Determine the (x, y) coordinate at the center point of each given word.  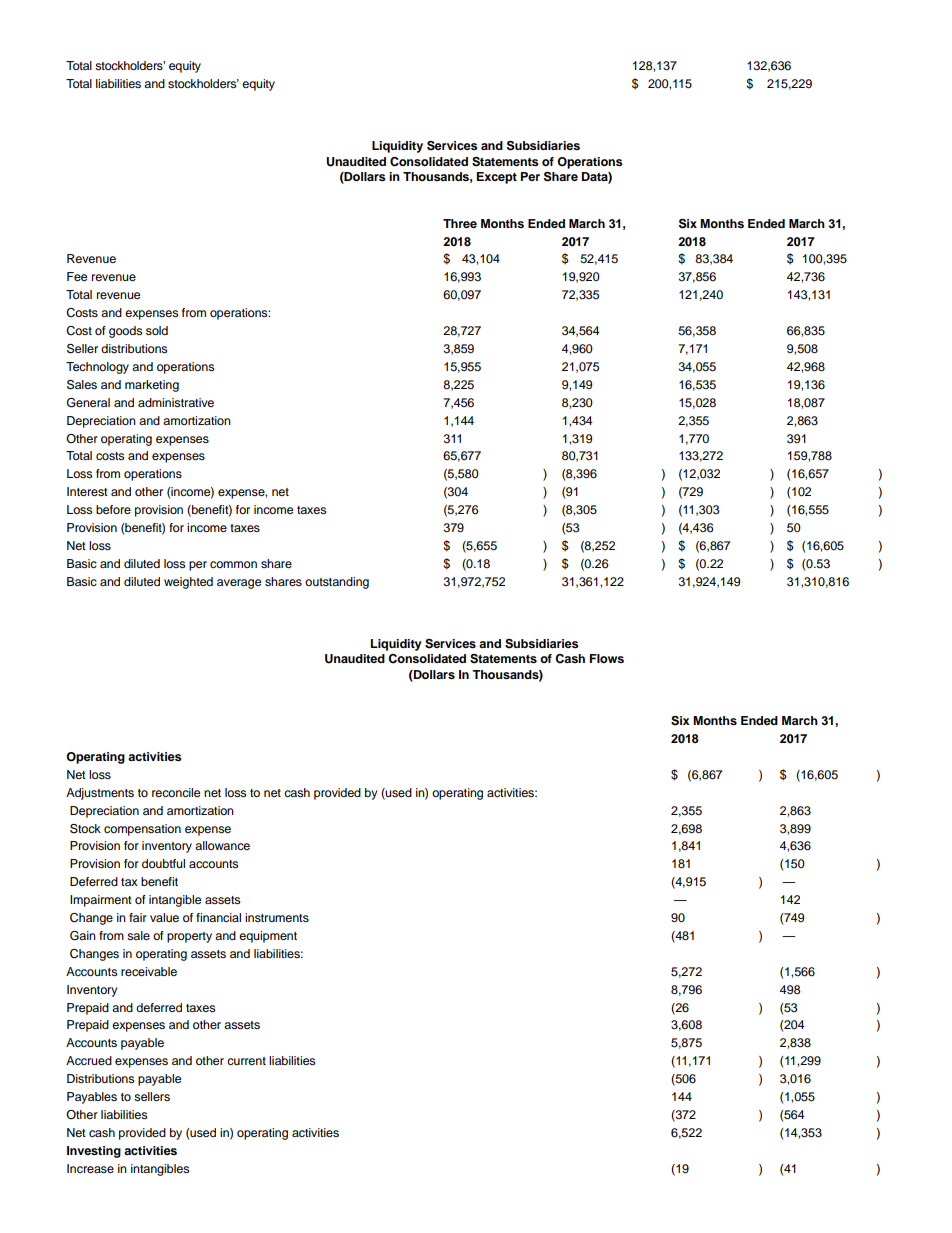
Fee (77, 276)
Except (497, 178)
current (246, 1061)
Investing (94, 1152)
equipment (268, 937)
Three (460, 223)
